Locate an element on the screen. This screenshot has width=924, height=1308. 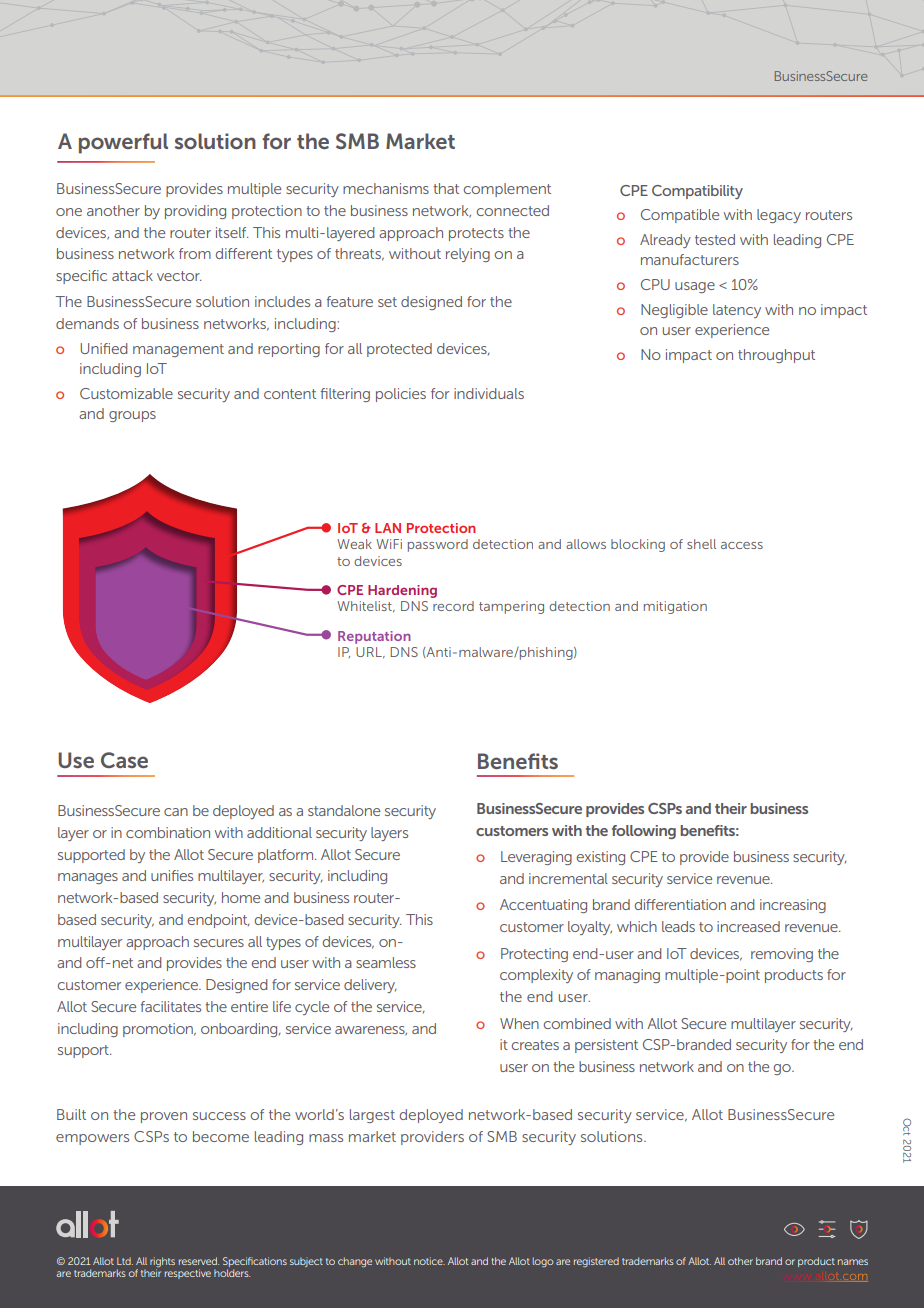
that is located at coordinates (446, 188).
